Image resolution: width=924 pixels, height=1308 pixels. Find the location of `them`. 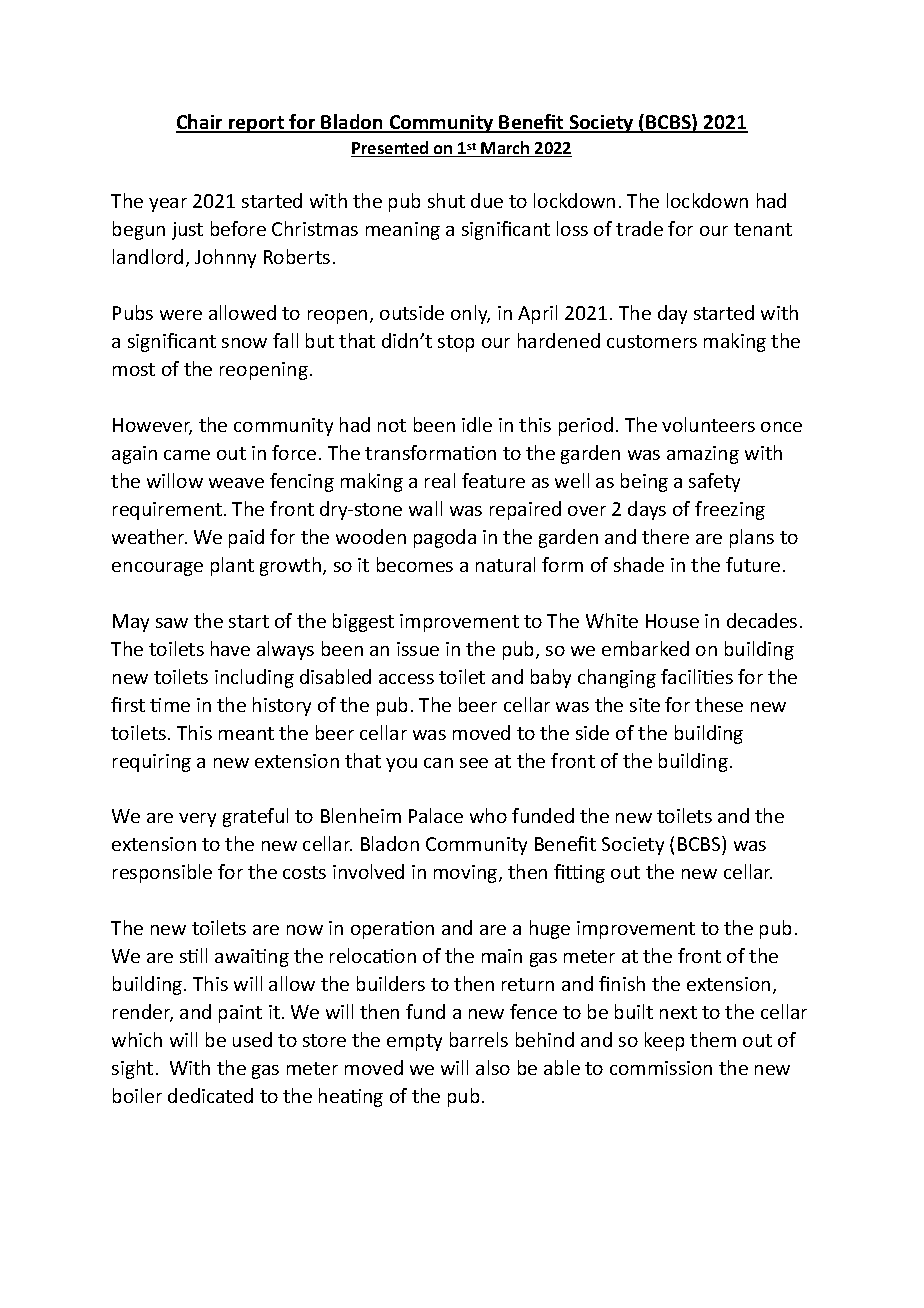

them is located at coordinates (713, 1039).
